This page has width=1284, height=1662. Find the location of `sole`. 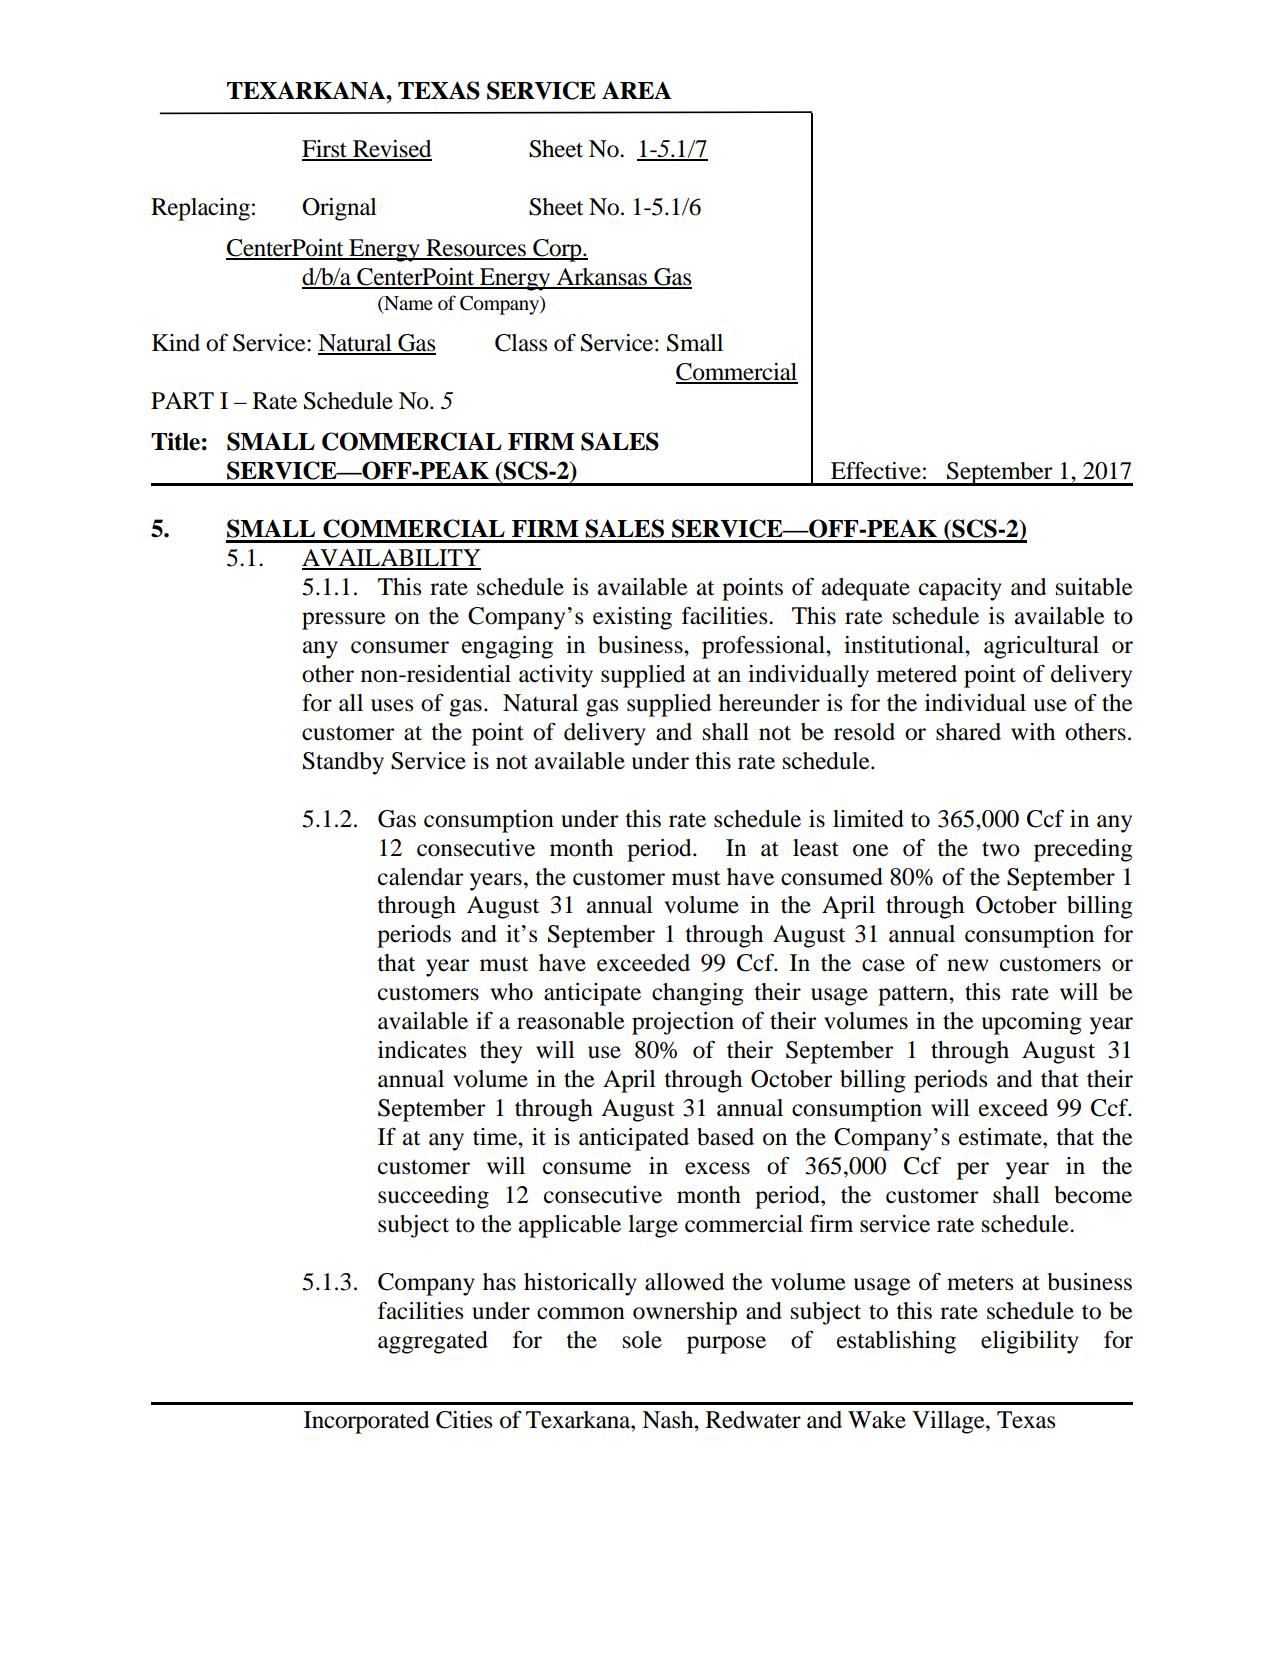

sole is located at coordinates (642, 1340).
